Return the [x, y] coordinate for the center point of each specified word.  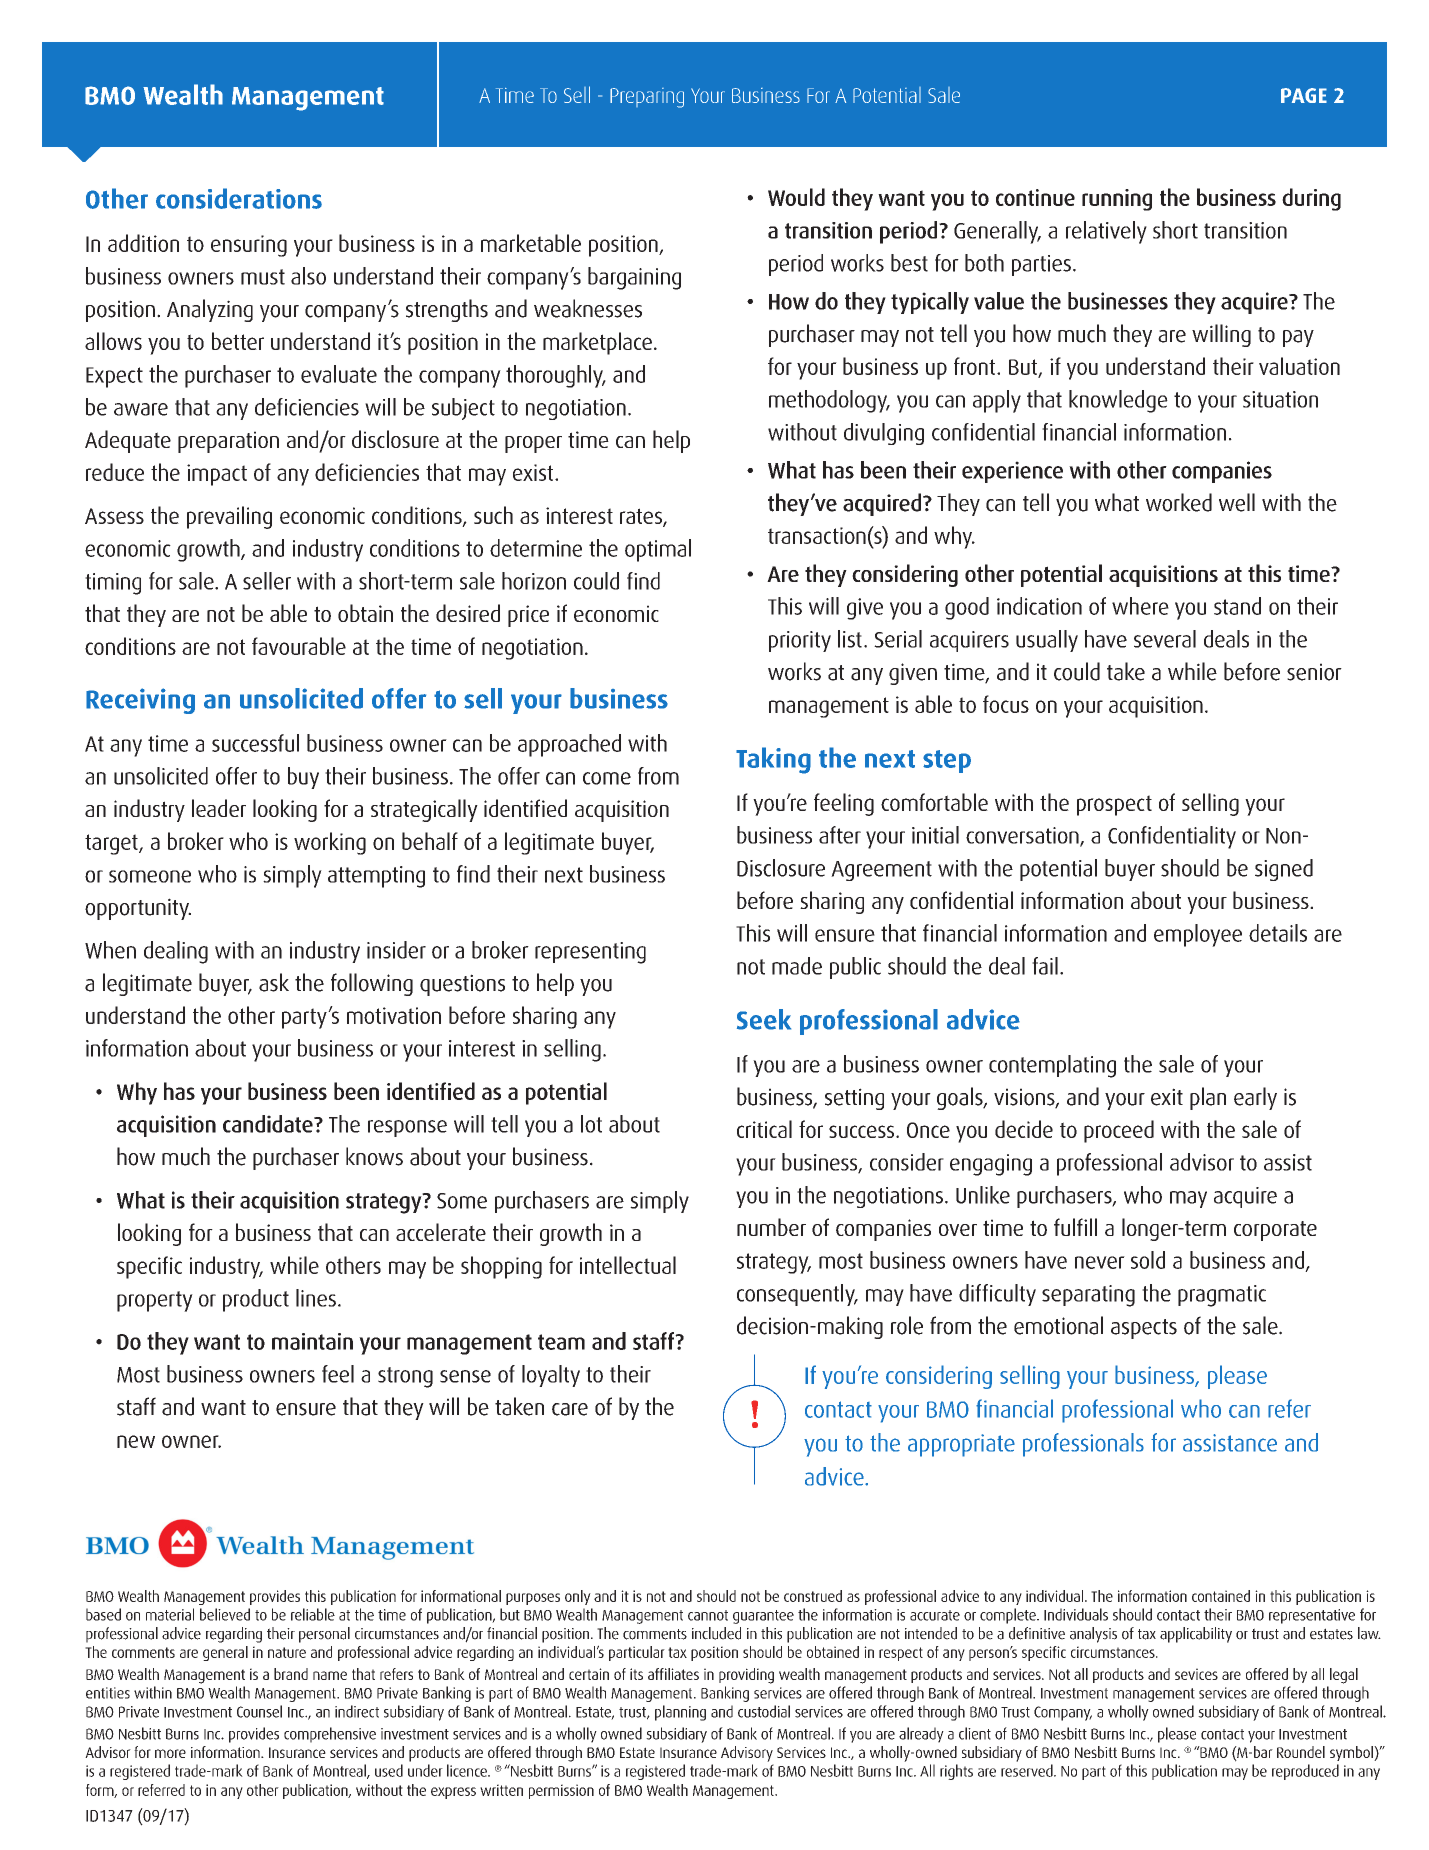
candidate [269, 1124]
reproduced [1305, 1772]
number [771, 1227]
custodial [764, 1711]
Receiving [140, 701]
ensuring [249, 246]
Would [796, 197]
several [1165, 639]
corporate [1275, 1231]
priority [800, 641]
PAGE [1304, 95]
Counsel [259, 1711]
